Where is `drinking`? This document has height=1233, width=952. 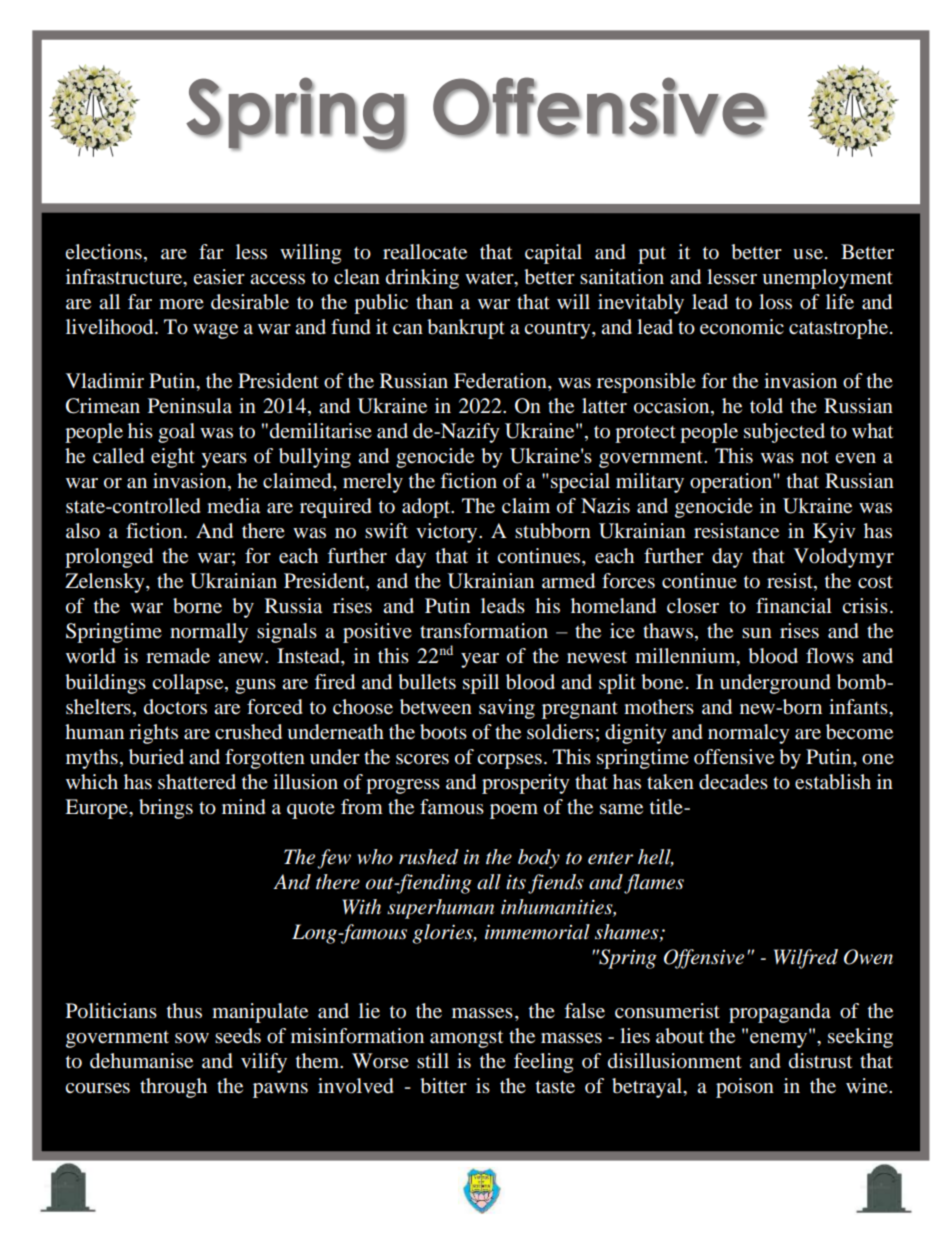
drinking is located at coordinates (422, 279).
